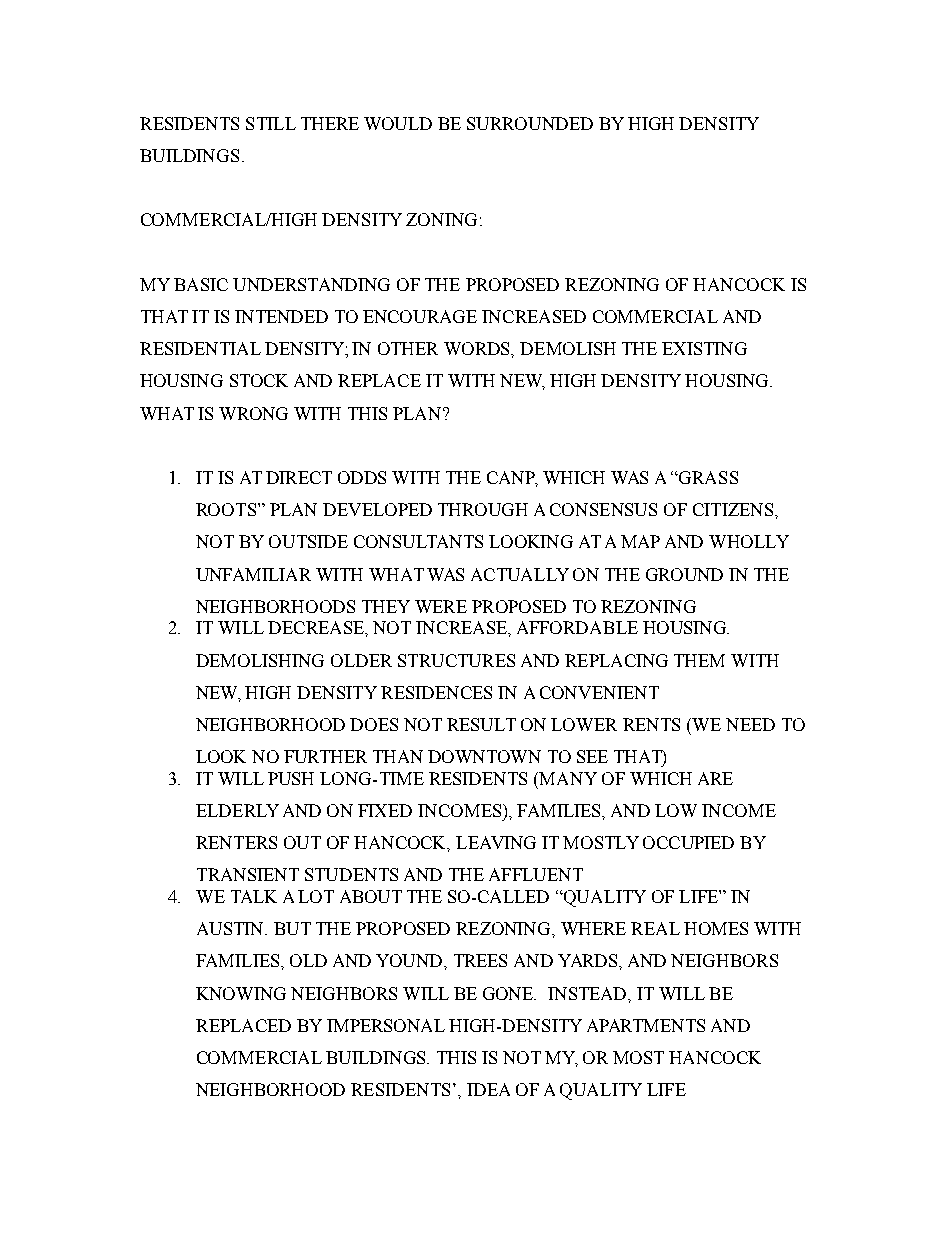 This page has height=1233, width=952. I want to click on WERE, so click(441, 606).
